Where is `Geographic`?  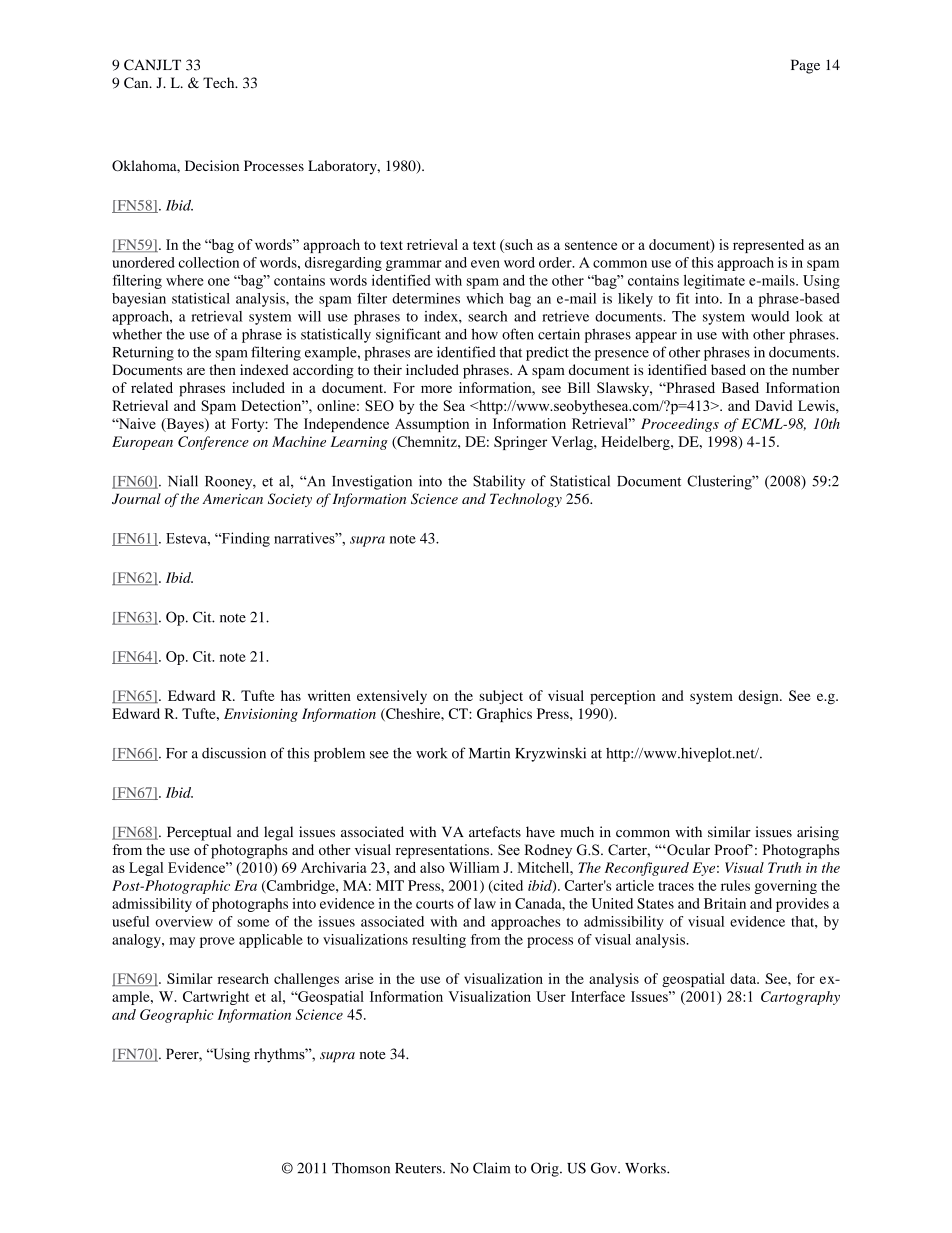 Geographic is located at coordinates (176, 1016).
